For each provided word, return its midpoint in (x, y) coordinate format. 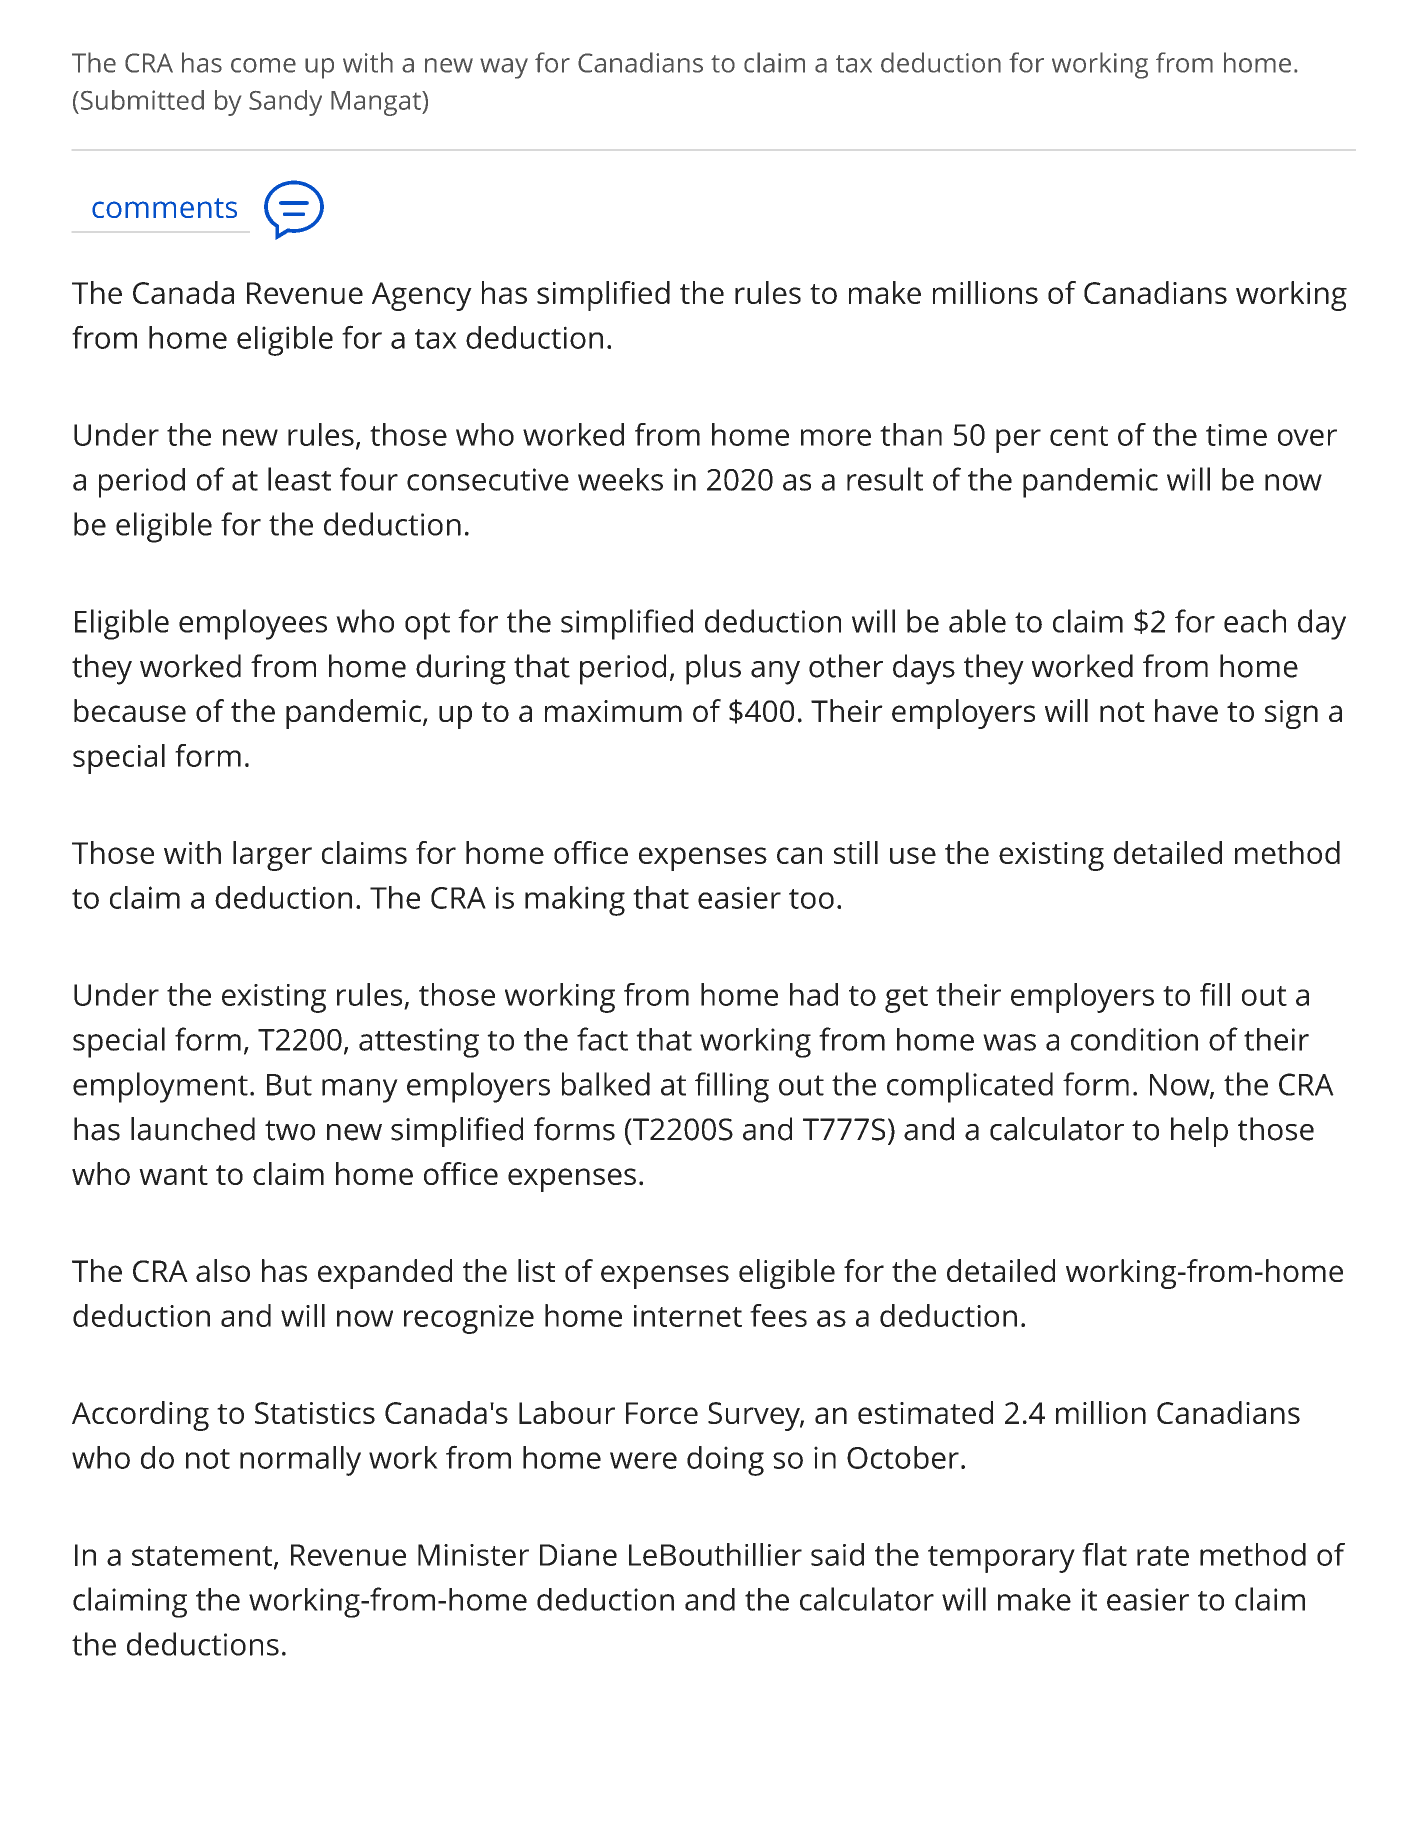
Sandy (285, 103)
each (1255, 621)
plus (713, 669)
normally (300, 1461)
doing (725, 1461)
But (289, 1085)
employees (253, 624)
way (504, 68)
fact (602, 1039)
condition (1134, 1039)
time (1236, 435)
